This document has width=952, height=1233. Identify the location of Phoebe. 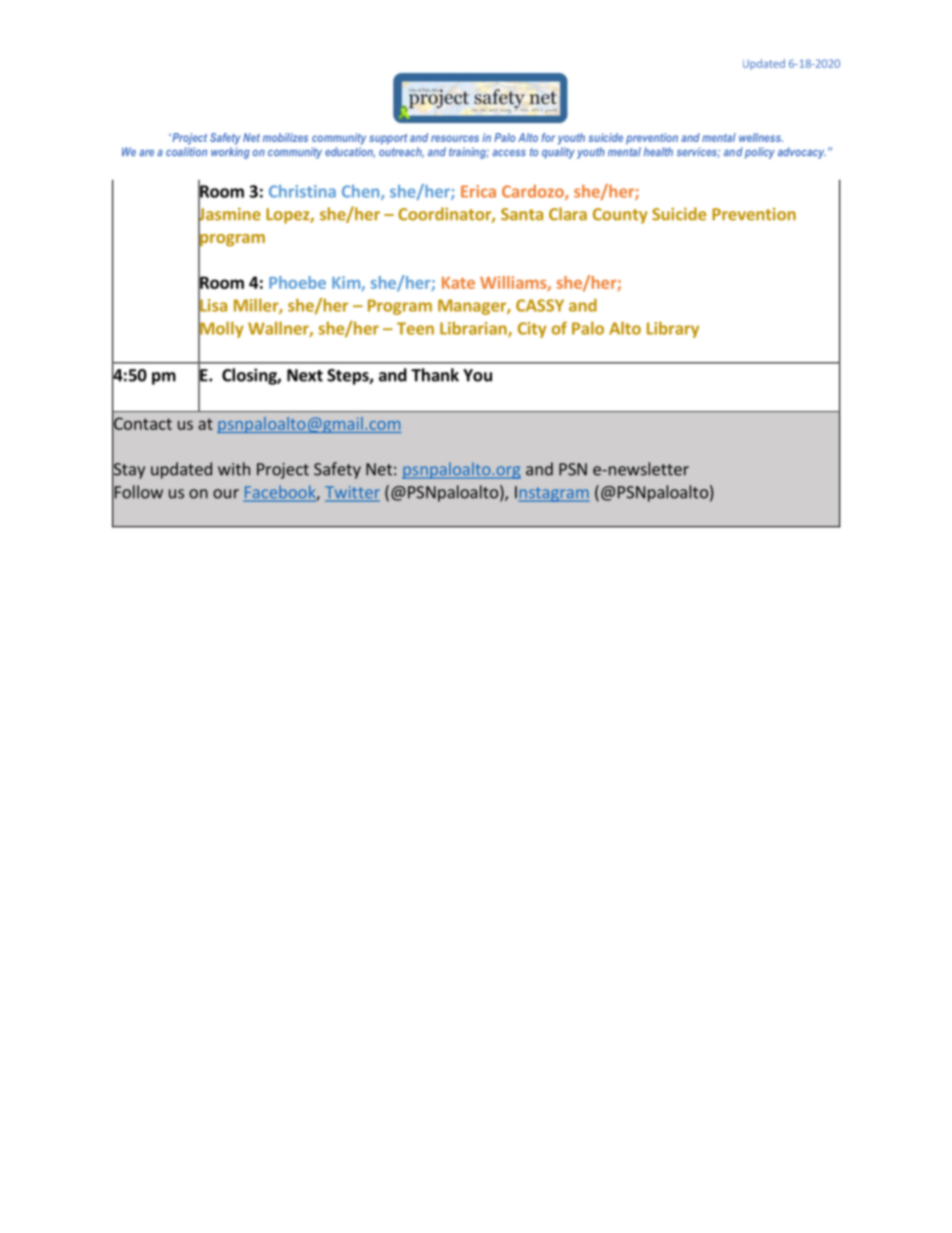
(297, 282).
